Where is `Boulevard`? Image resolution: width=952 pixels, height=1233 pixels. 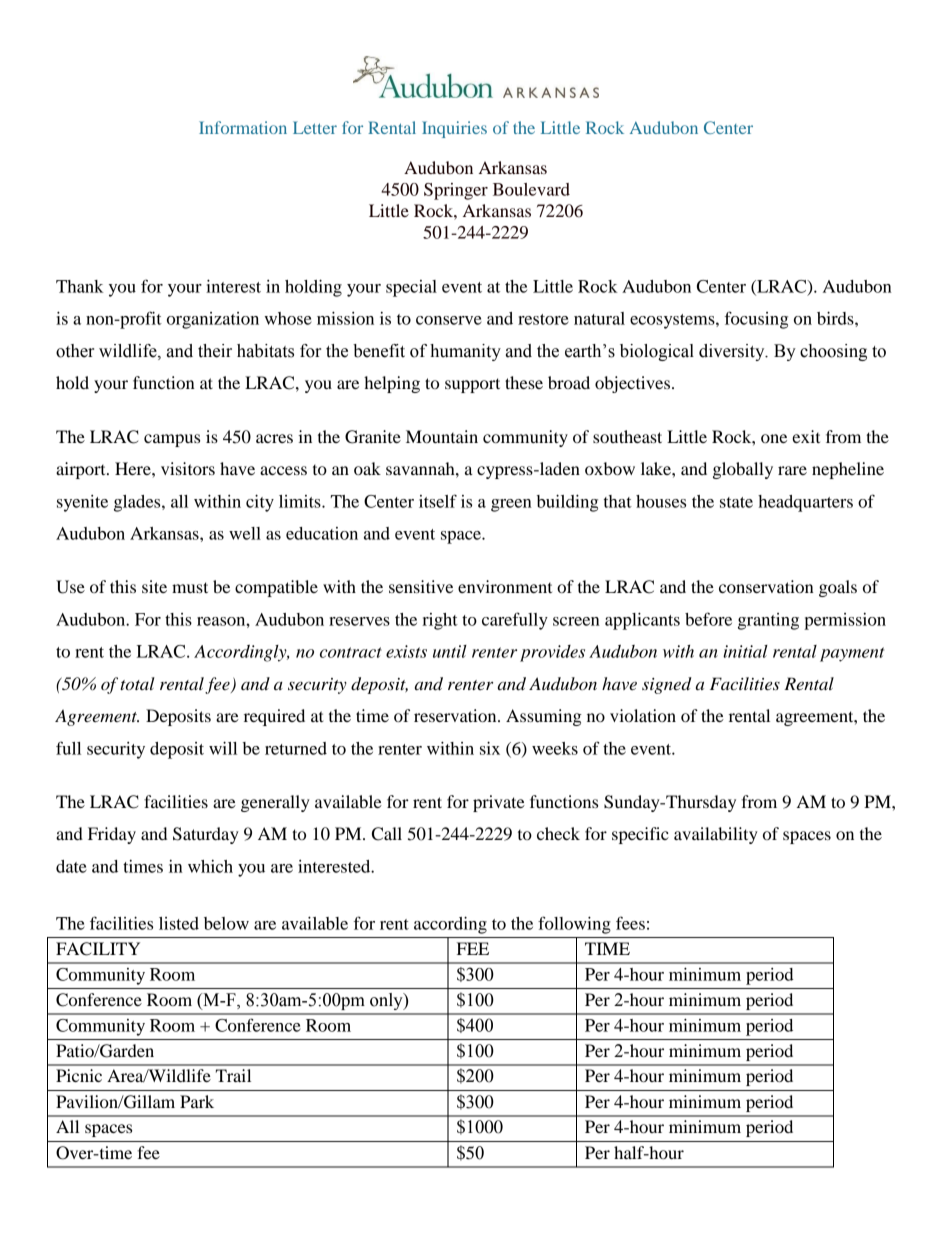 Boulevard is located at coordinates (531, 189).
